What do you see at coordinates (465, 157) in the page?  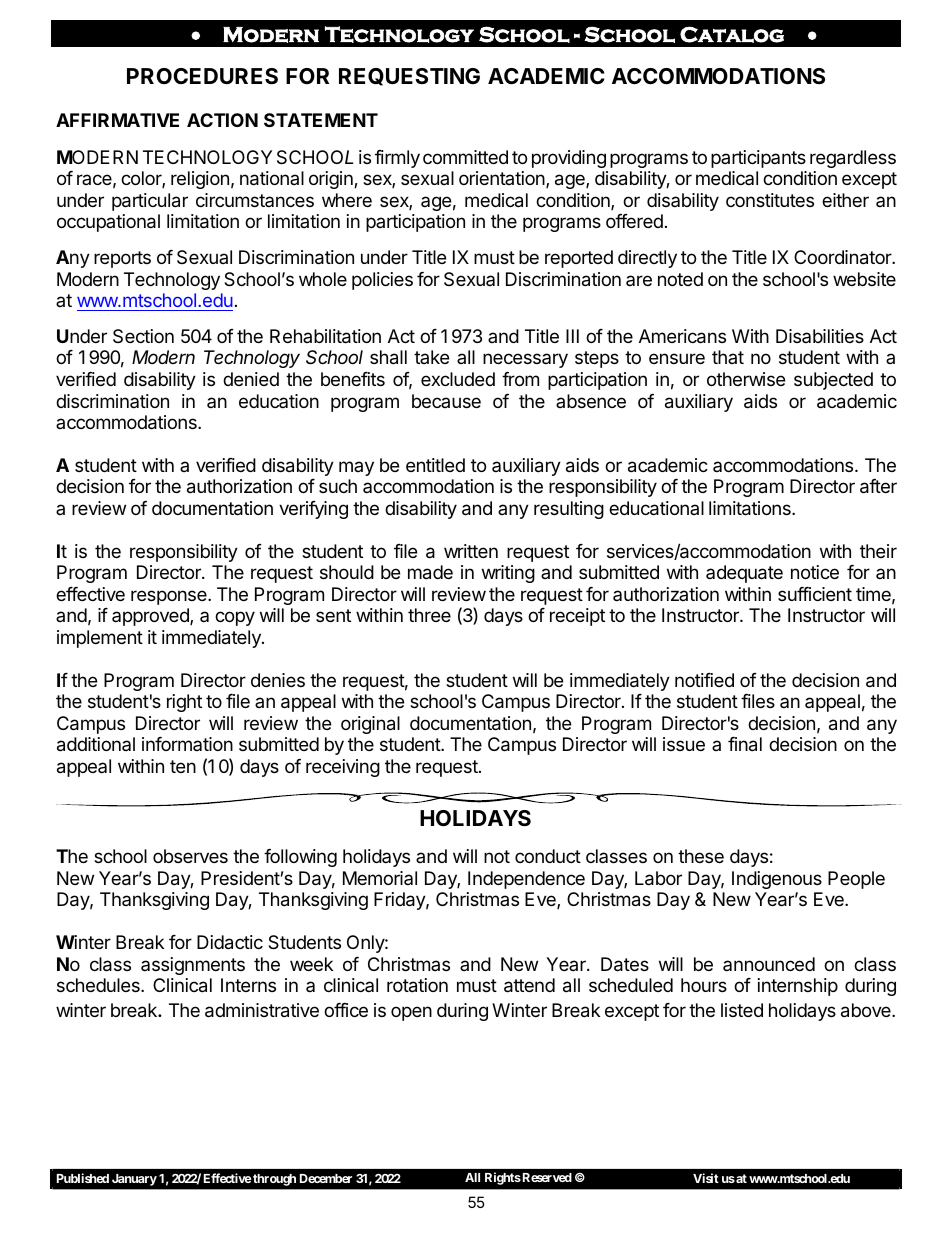 I see `committed` at bounding box center [465, 157].
